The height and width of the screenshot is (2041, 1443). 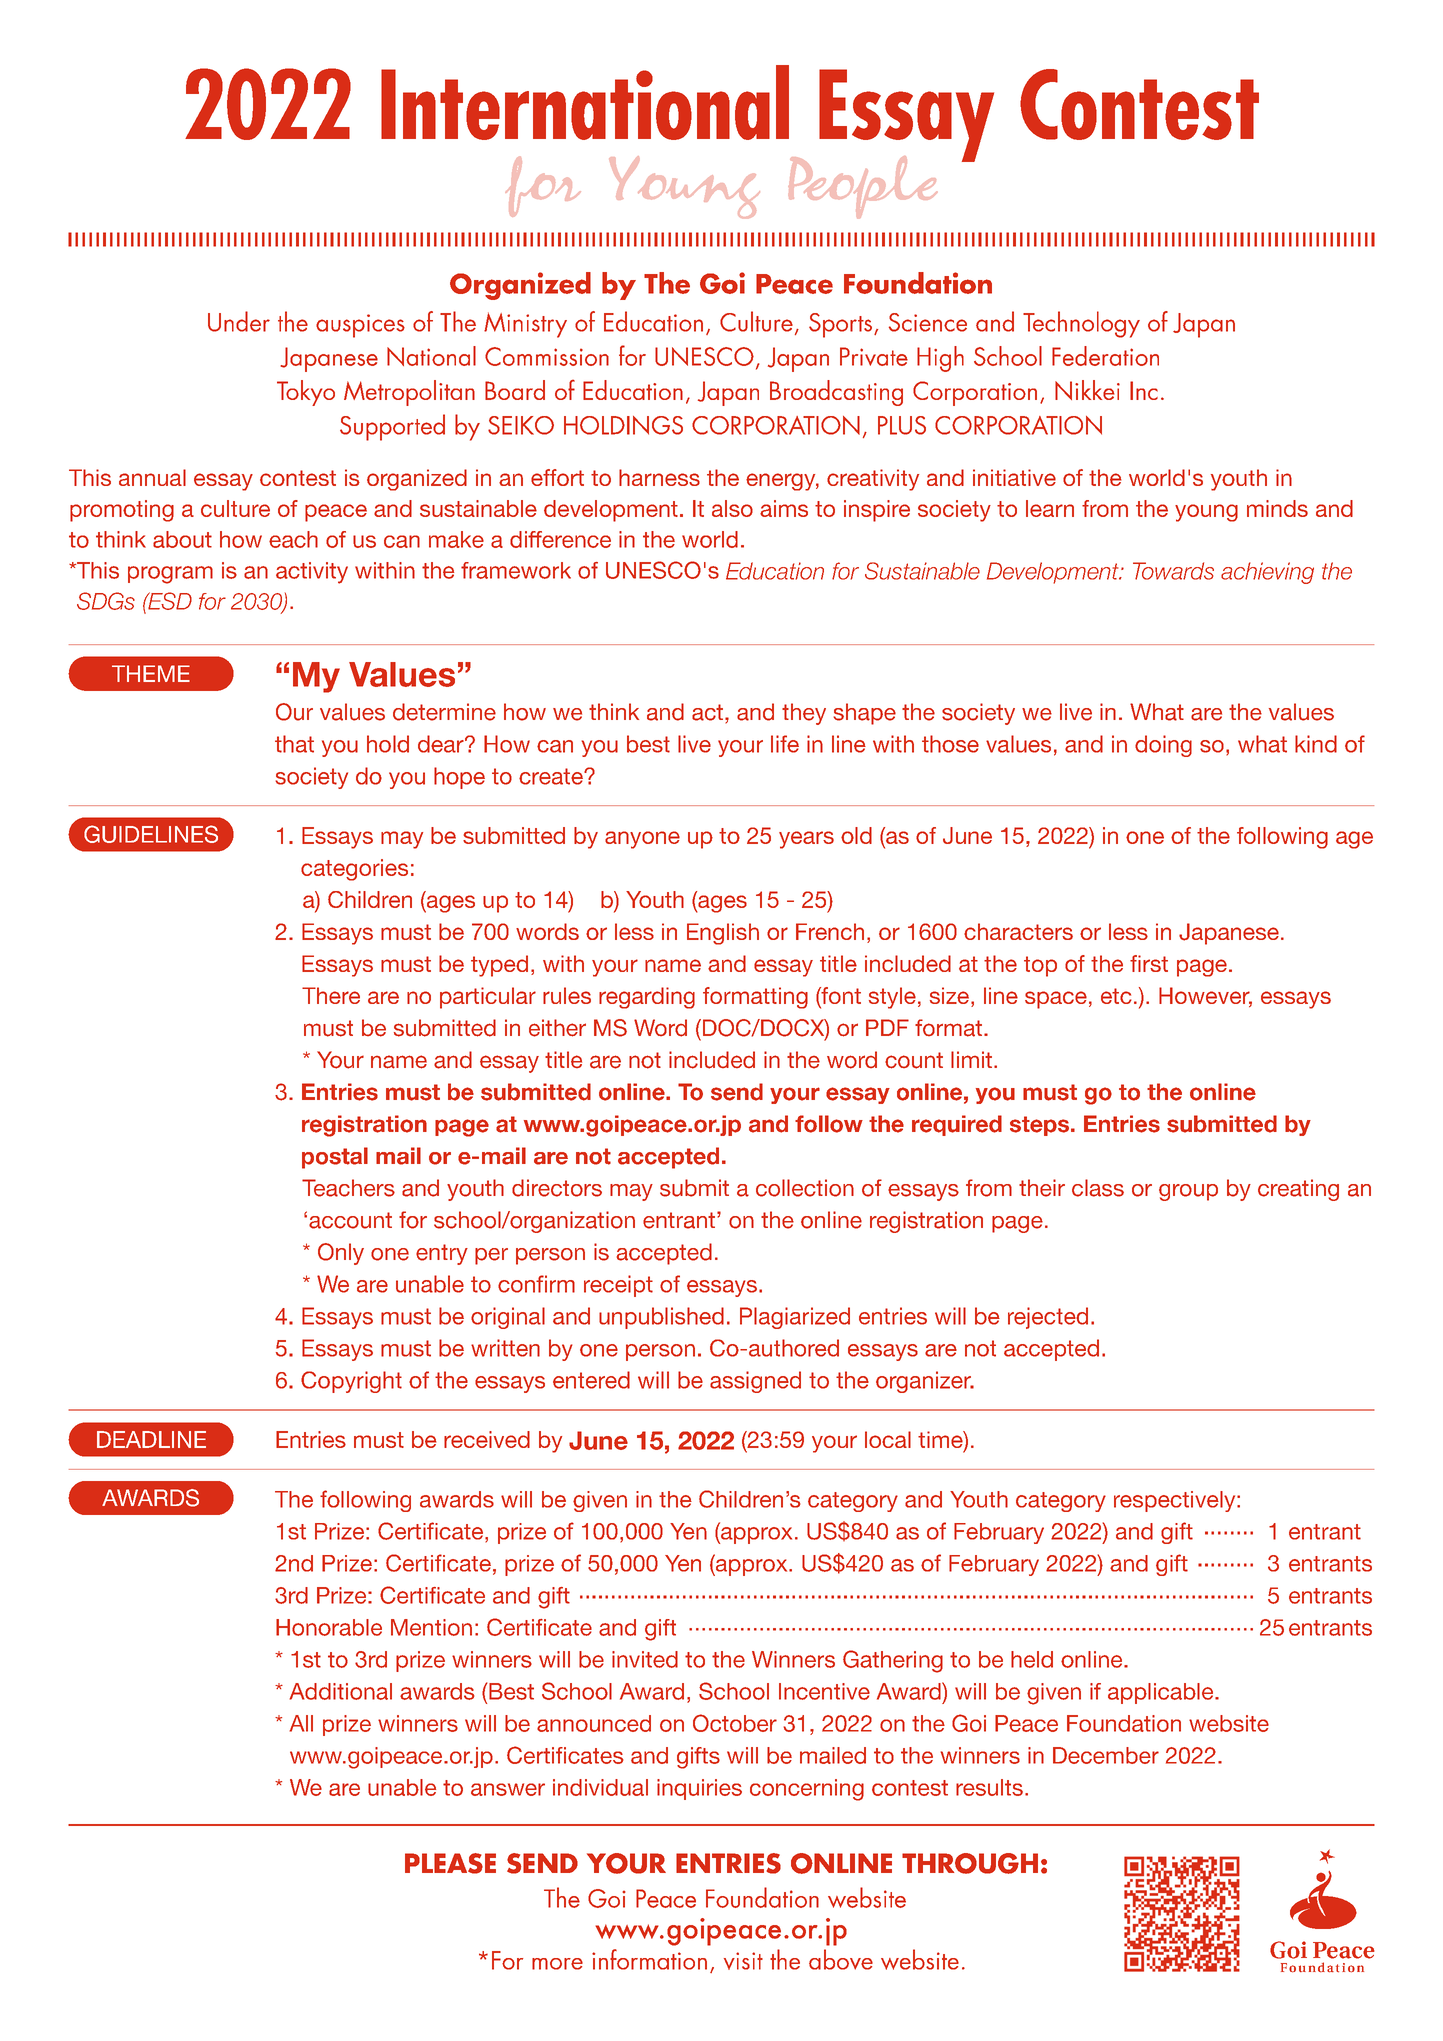 What do you see at coordinates (306, 393) in the screenshot?
I see `Tokyo` at bounding box center [306, 393].
